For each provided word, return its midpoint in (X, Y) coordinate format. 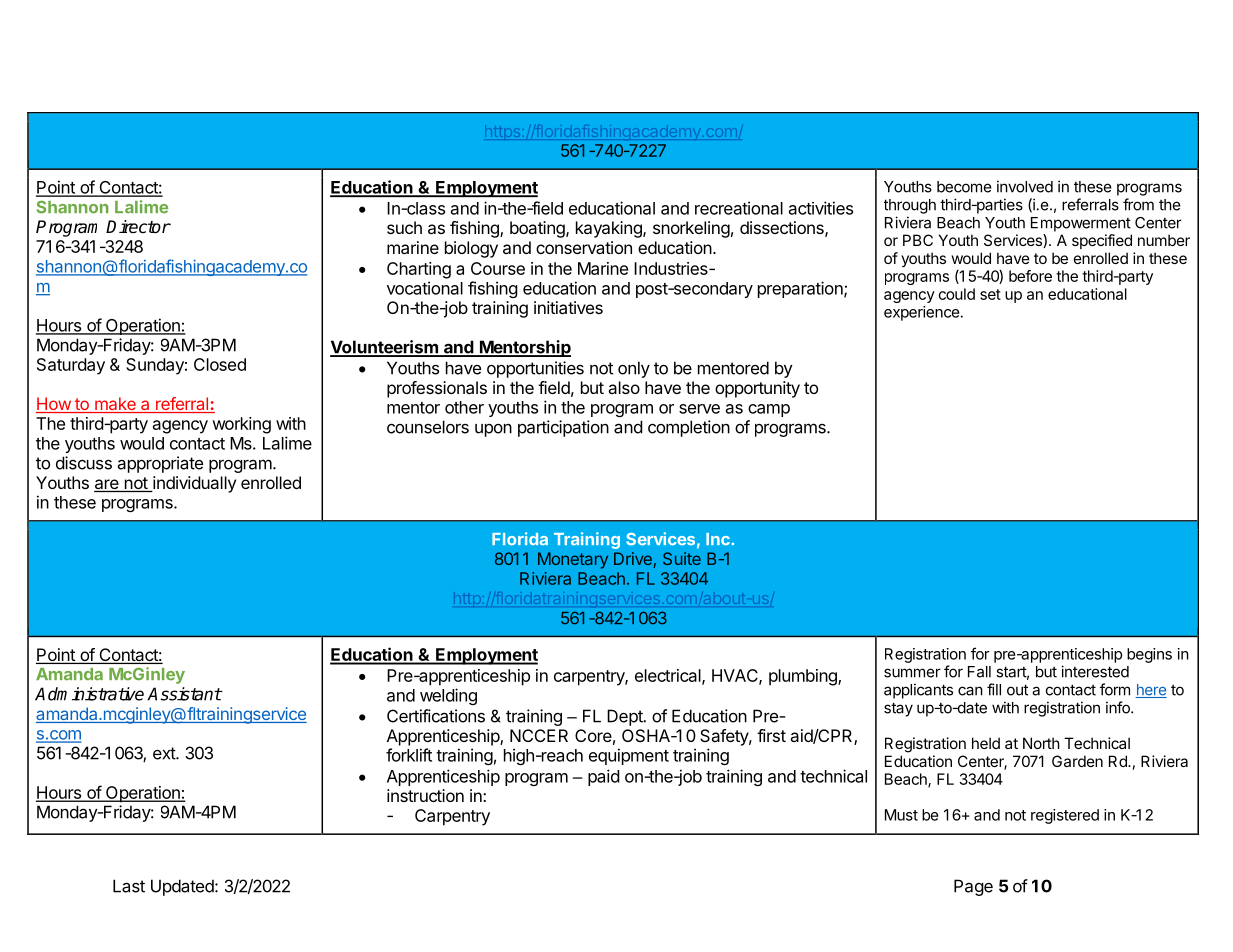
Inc (718, 539)
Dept (626, 717)
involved (1025, 186)
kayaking (610, 229)
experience (922, 313)
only (634, 369)
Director (138, 227)
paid (604, 777)
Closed (220, 364)
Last (129, 886)
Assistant (184, 694)
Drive (633, 558)
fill (994, 689)
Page (973, 887)
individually (193, 484)
